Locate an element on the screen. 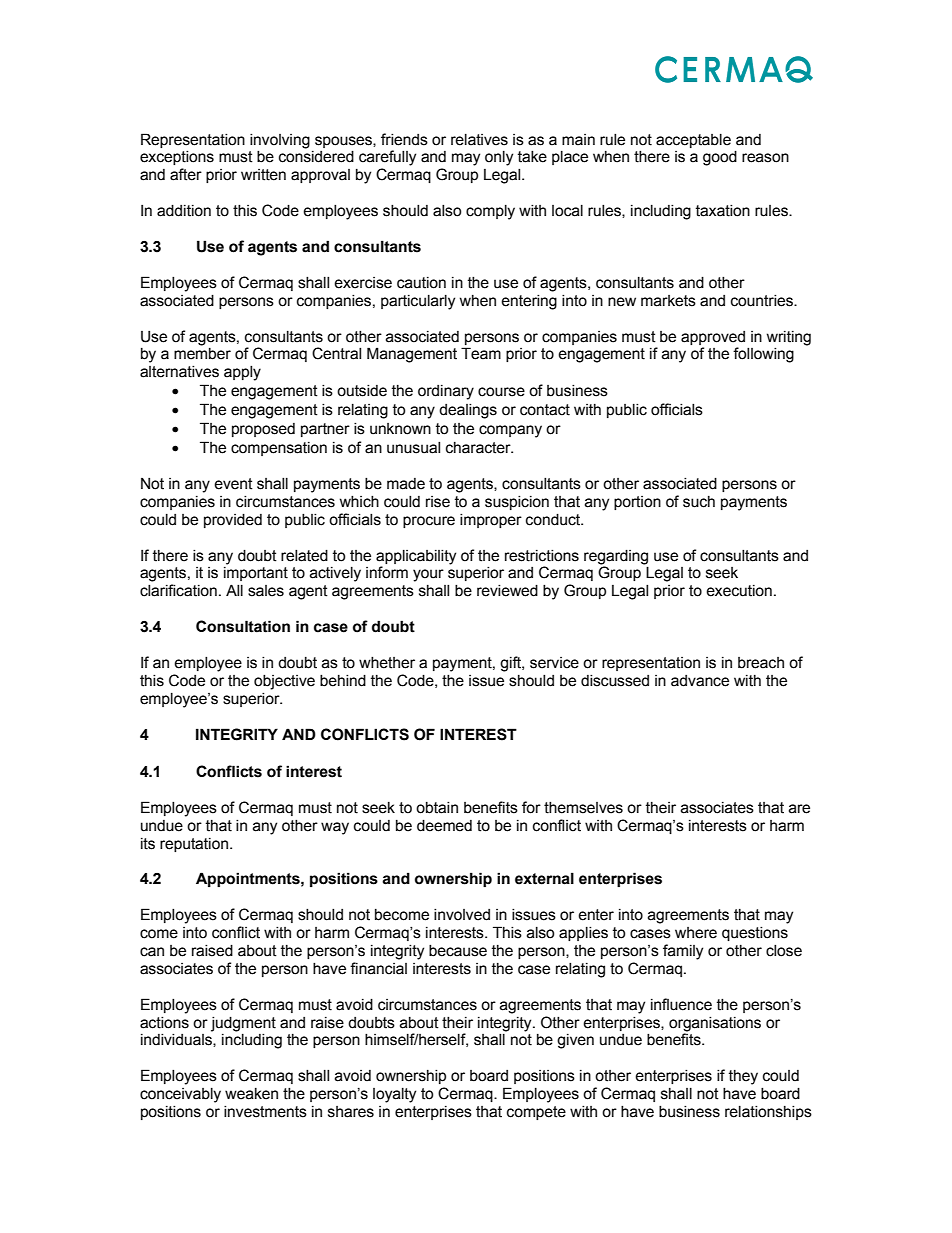 The width and height of the screenshot is (952, 1233). advance is located at coordinates (700, 681).
